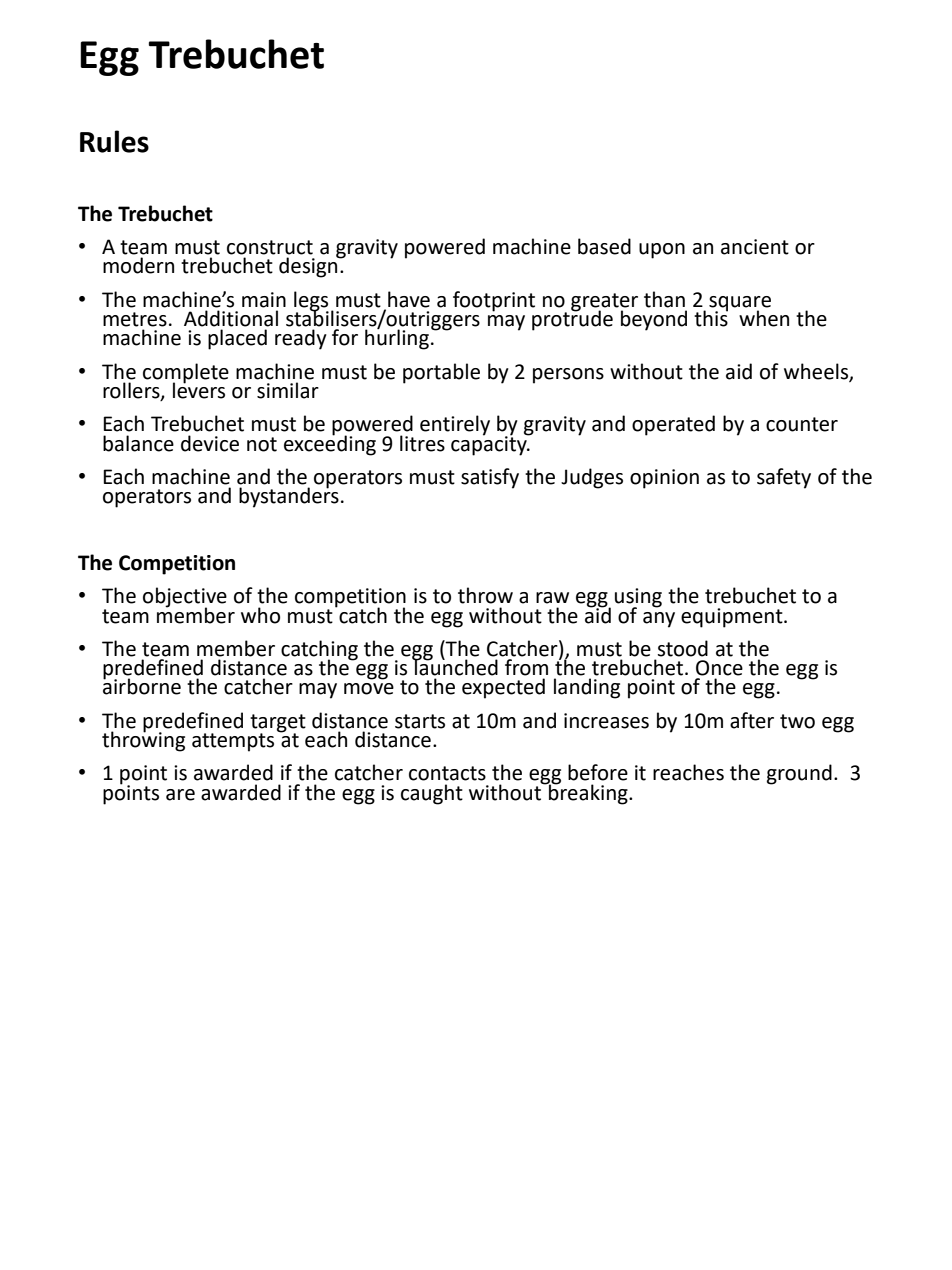 This screenshot has width=952, height=1270. I want to click on device, so click(210, 443).
